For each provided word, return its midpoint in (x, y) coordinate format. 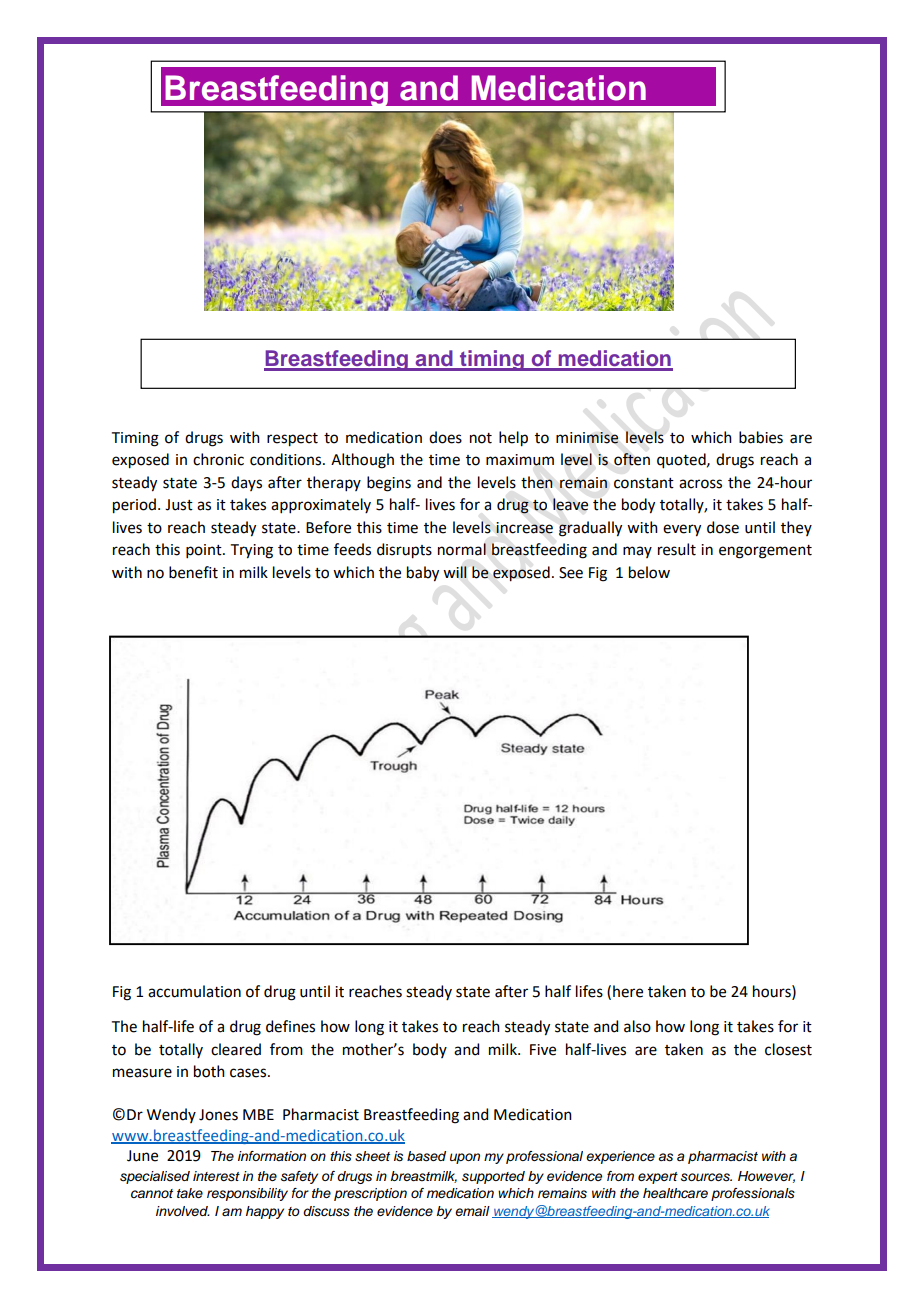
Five (543, 1050)
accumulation (194, 991)
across (700, 484)
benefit (193, 572)
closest (788, 1049)
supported (493, 1177)
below (649, 572)
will (455, 572)
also (637, 1026)
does (445, 437)
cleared (236, 1049)
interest (216, 1176)
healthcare (675, 1193)
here (628, 991)
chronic (218, 459)
